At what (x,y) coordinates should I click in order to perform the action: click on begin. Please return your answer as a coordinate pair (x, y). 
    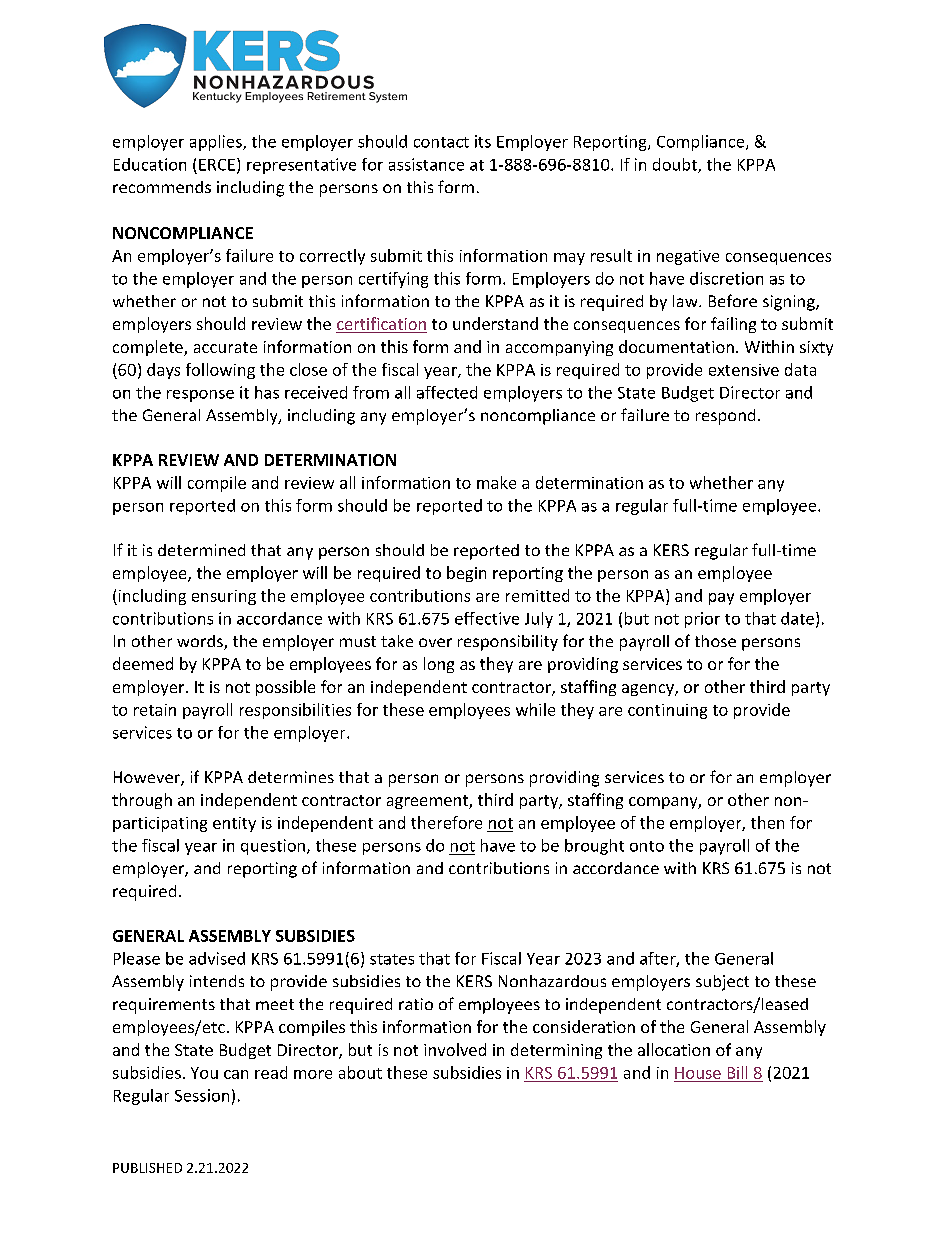
    Looking at the image, I should click on (466, 574).
